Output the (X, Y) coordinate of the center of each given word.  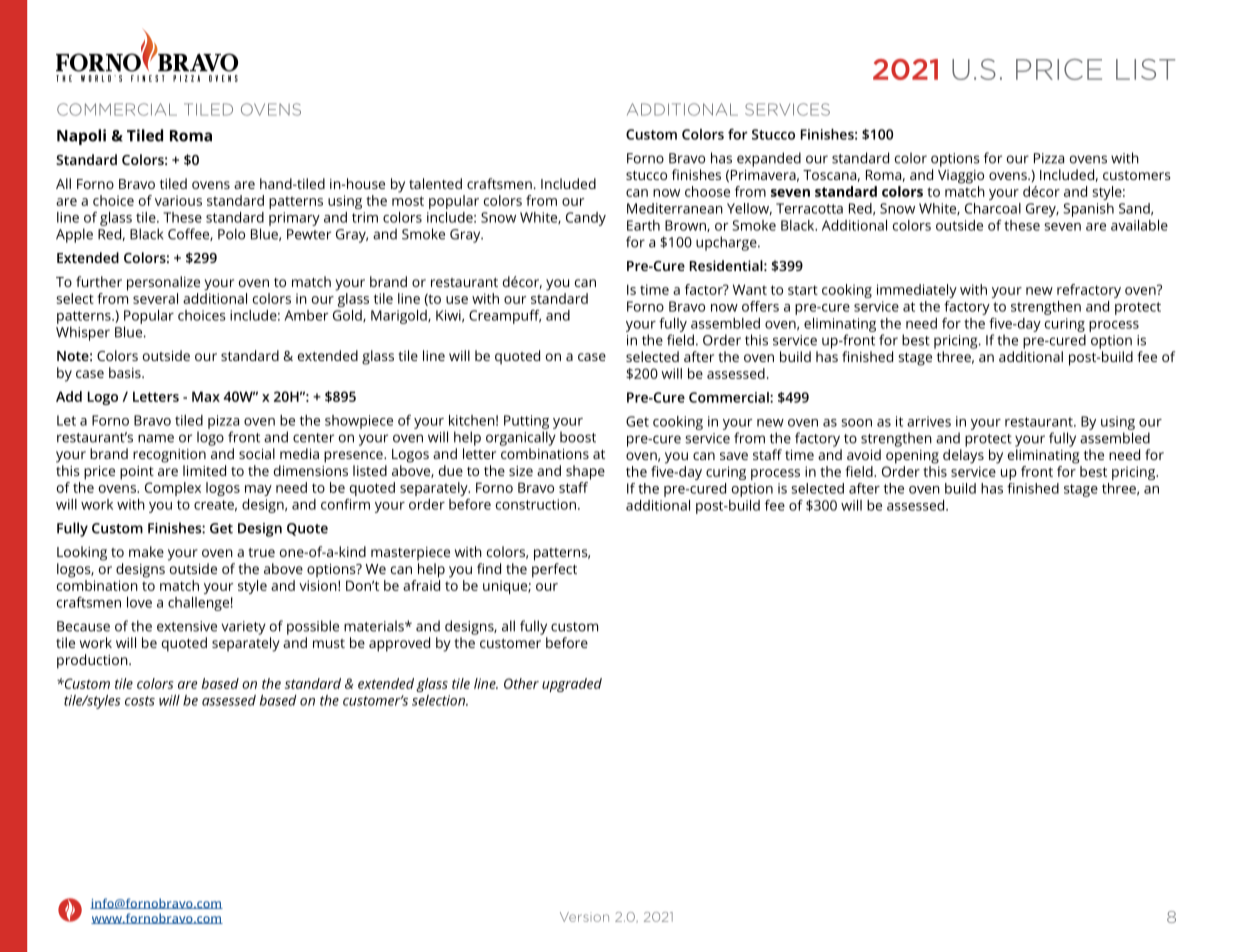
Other (521, 683)
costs (140, 701)
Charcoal (993, 208)
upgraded (572, 685)
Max (206, 396)
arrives (929, 421)
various (178, 200)
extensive (187, 626)
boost (578, 437)
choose (707, 191)
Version (584, 917)
